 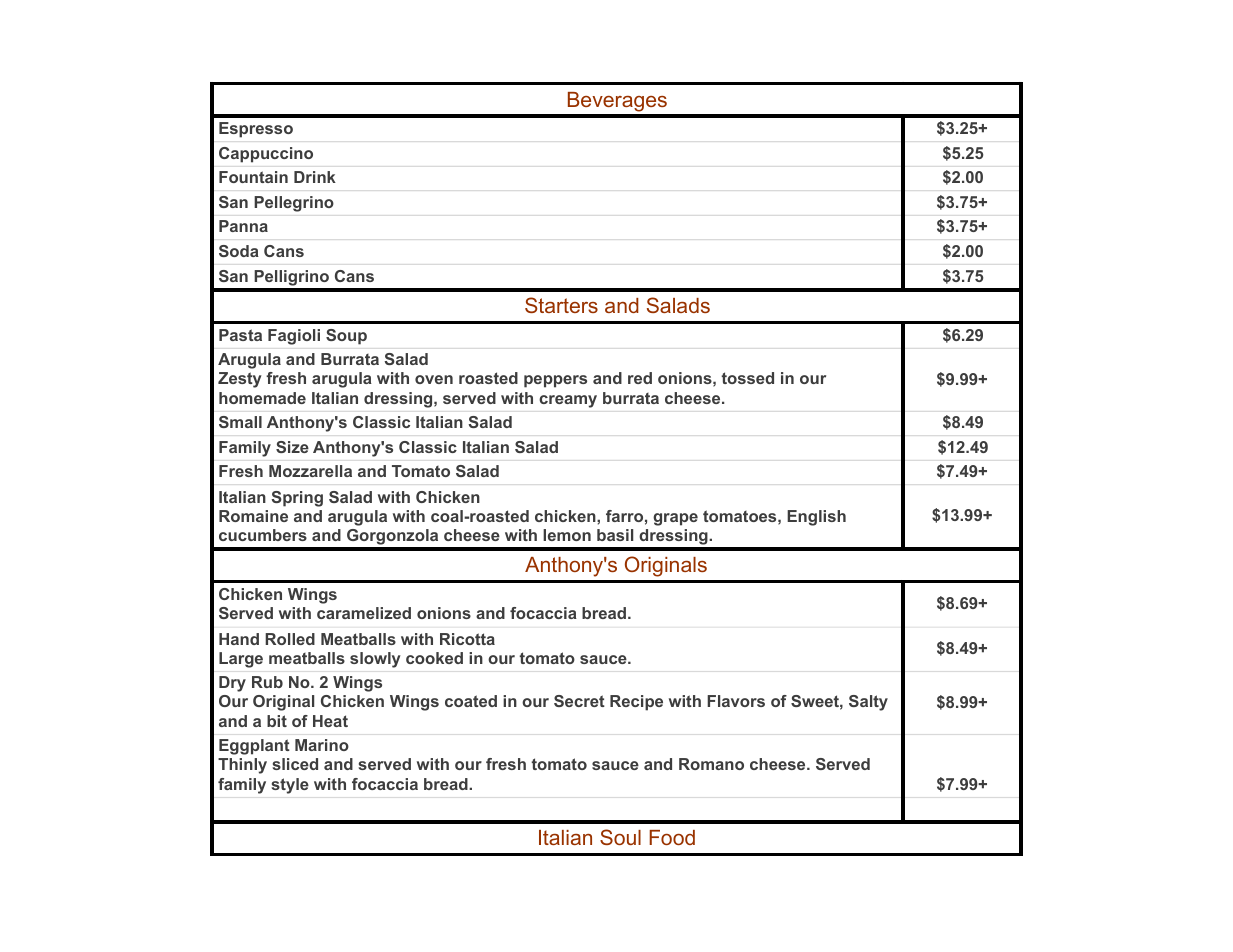 I want to click on Soul, so click(x=620, y=837).
